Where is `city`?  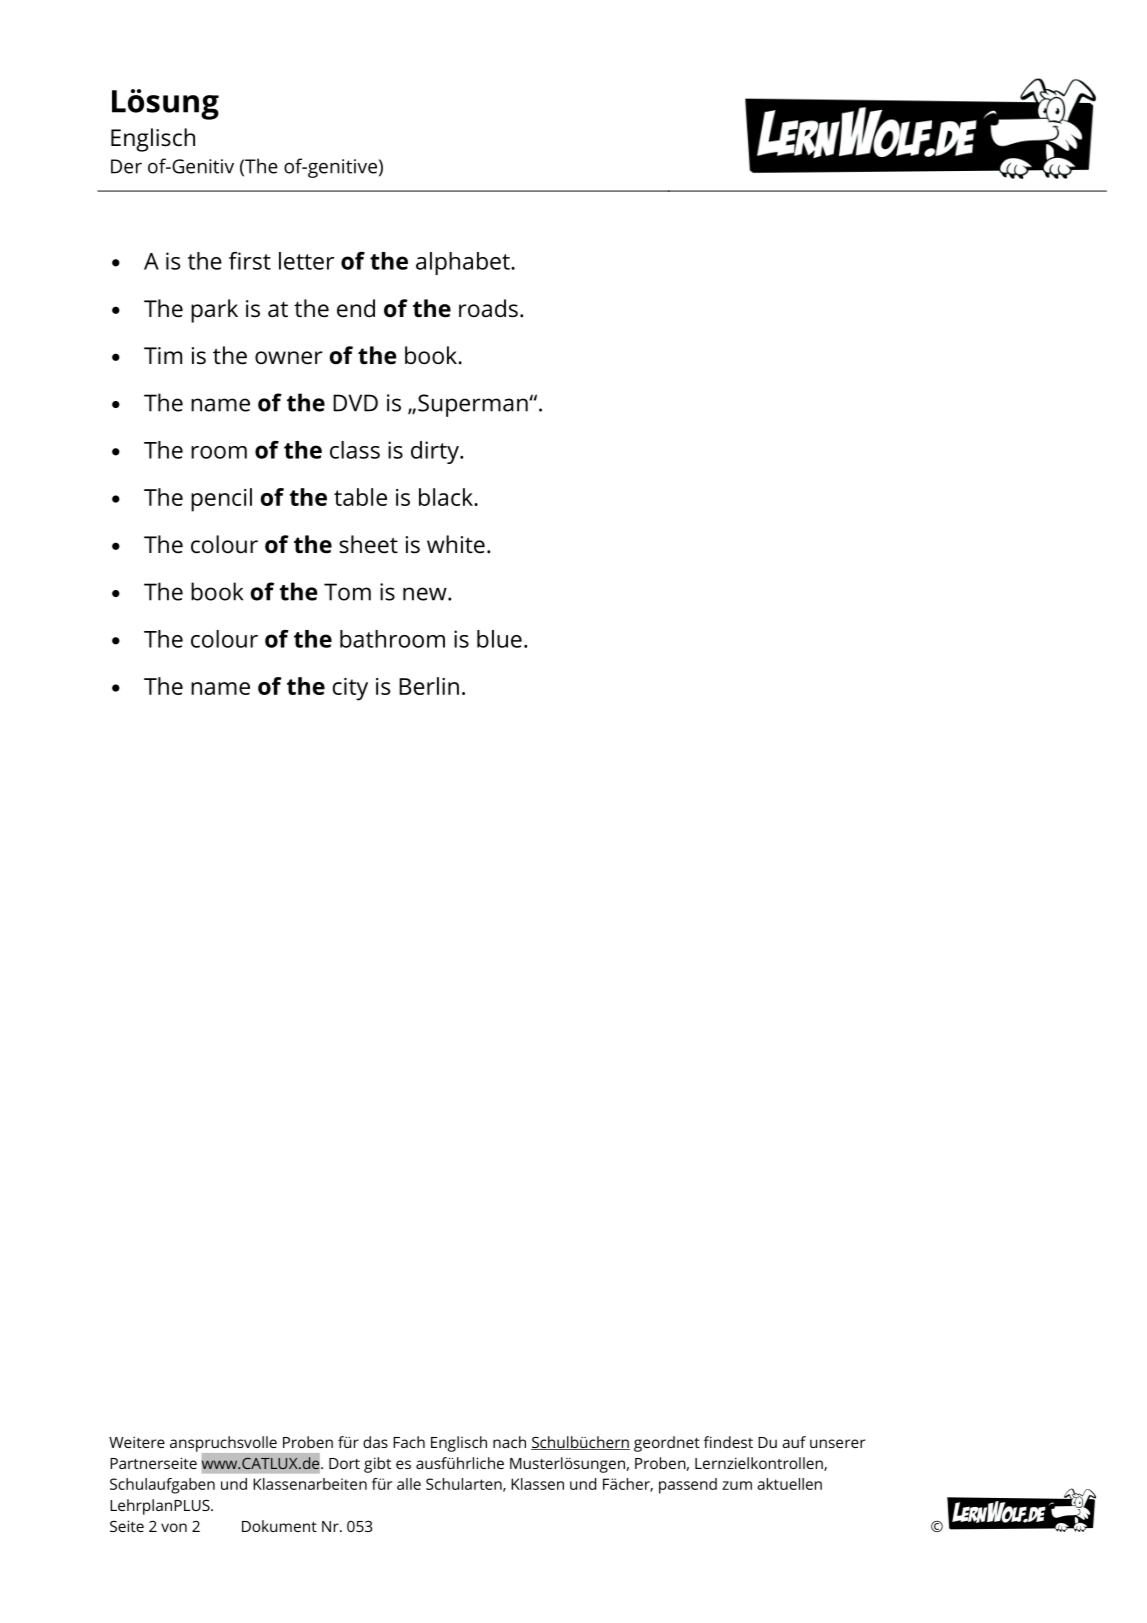
city is located at coordinates (350, 689).
